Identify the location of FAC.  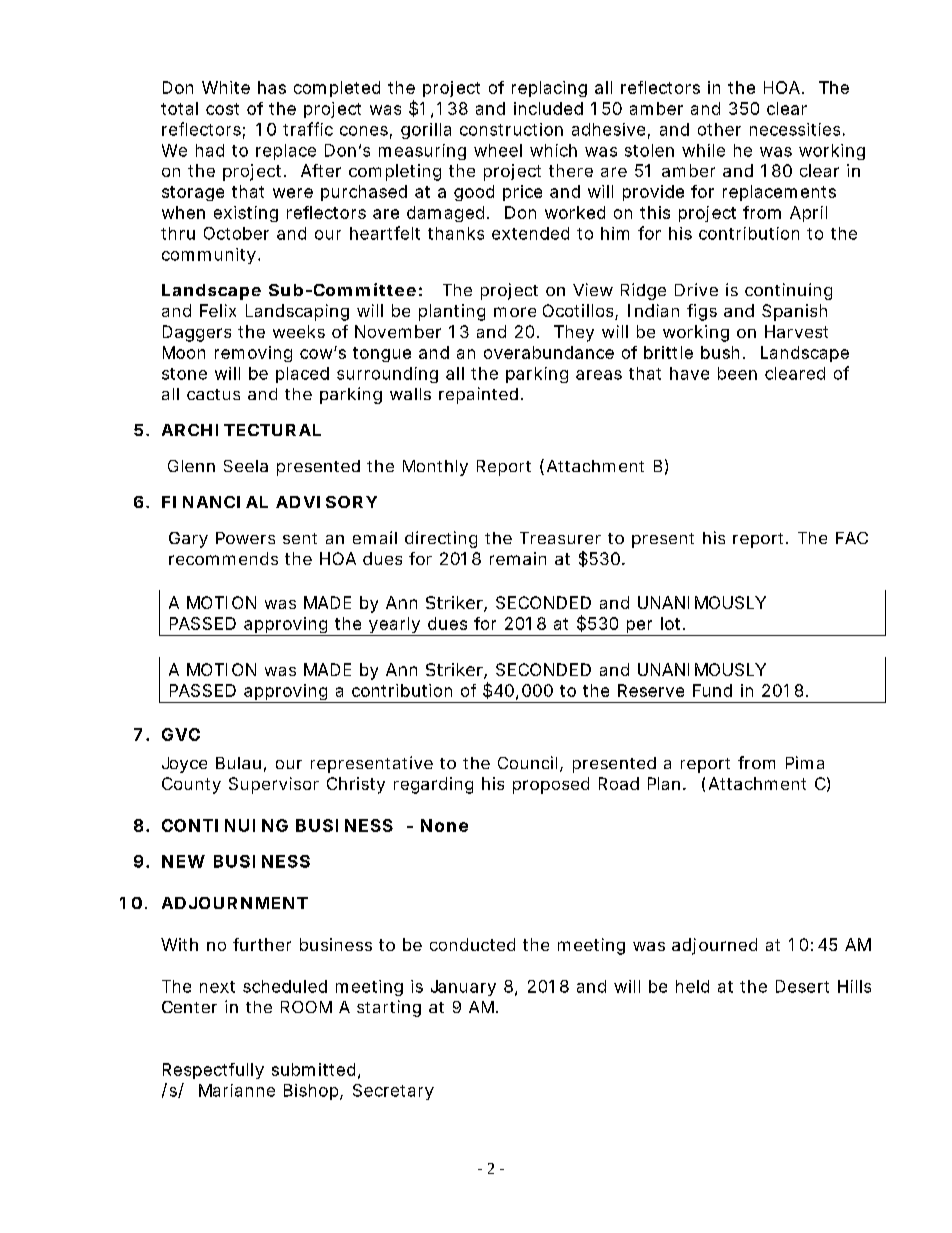
(852, 538).
